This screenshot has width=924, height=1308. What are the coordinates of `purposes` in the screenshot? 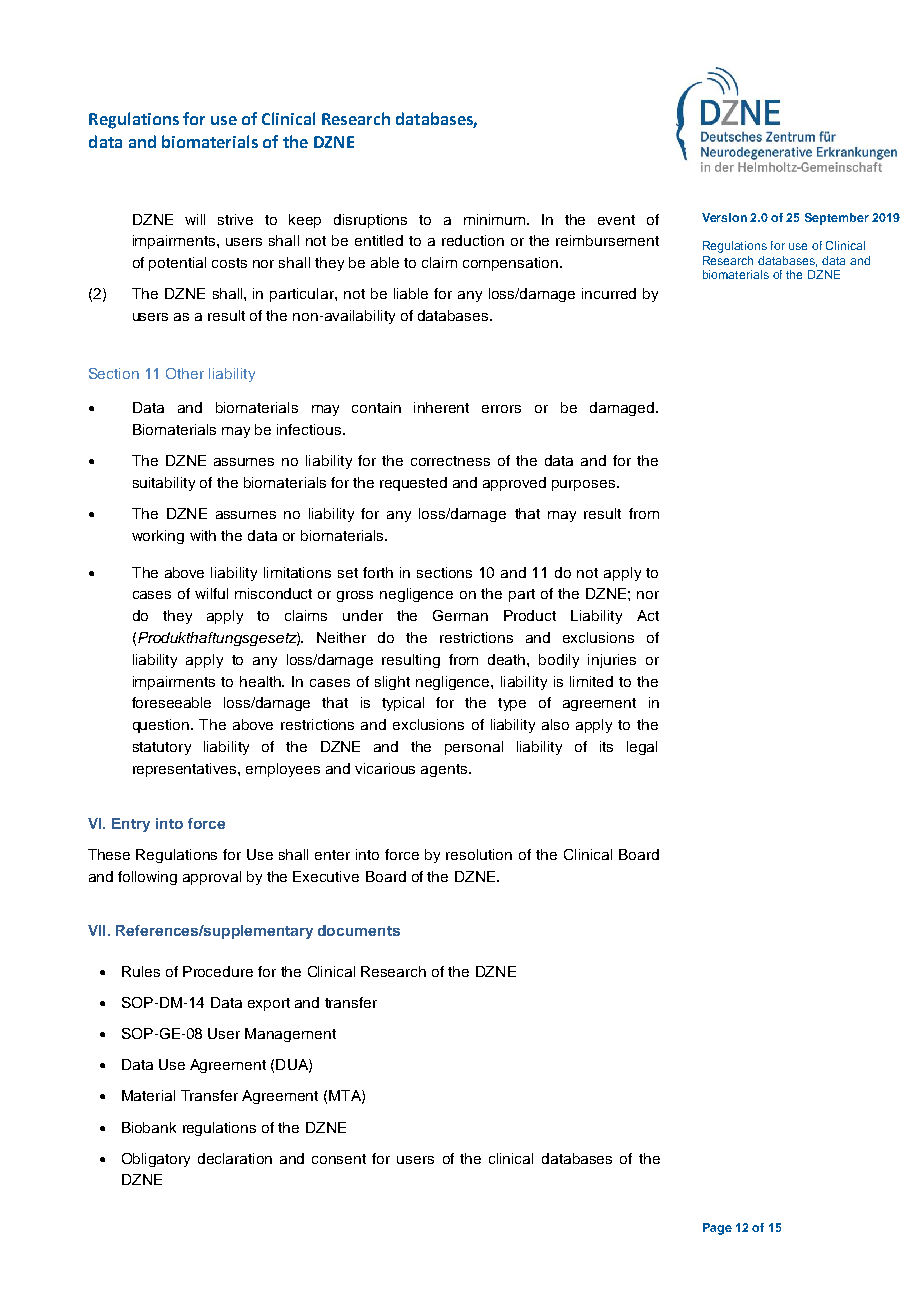 It's located at (583, 485).
